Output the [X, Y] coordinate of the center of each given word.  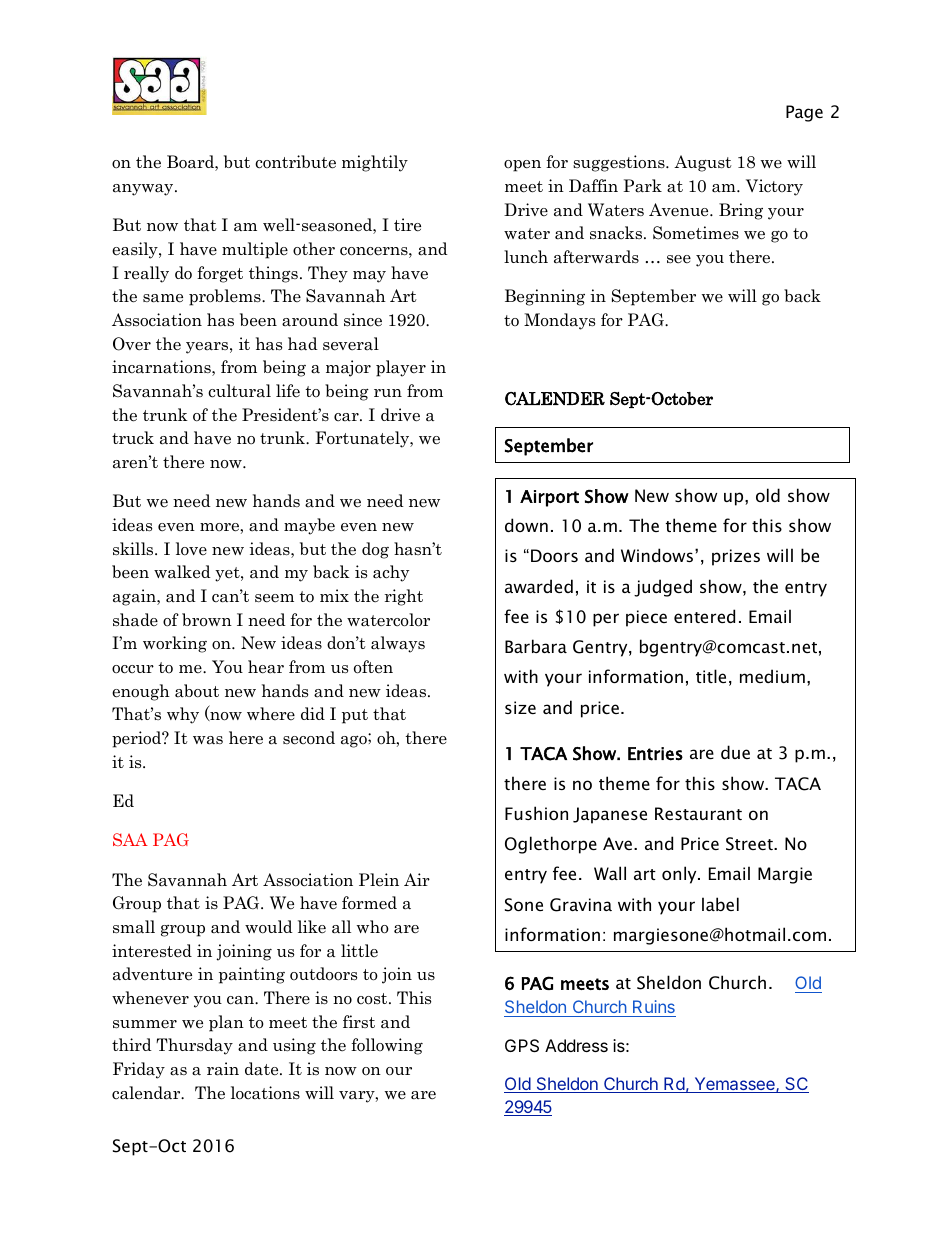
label [720, 904]
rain [223, 1069]
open [522, 166]
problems [226, 297]
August [703, 163]
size [520, 707]
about [197, 691]
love [191, 549]
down [526, 525]
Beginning [545, 297]
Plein [379, 880]
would [269, 927]
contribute [295, 162]
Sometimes [696, 233]
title [711, 676]
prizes [736, 557]
